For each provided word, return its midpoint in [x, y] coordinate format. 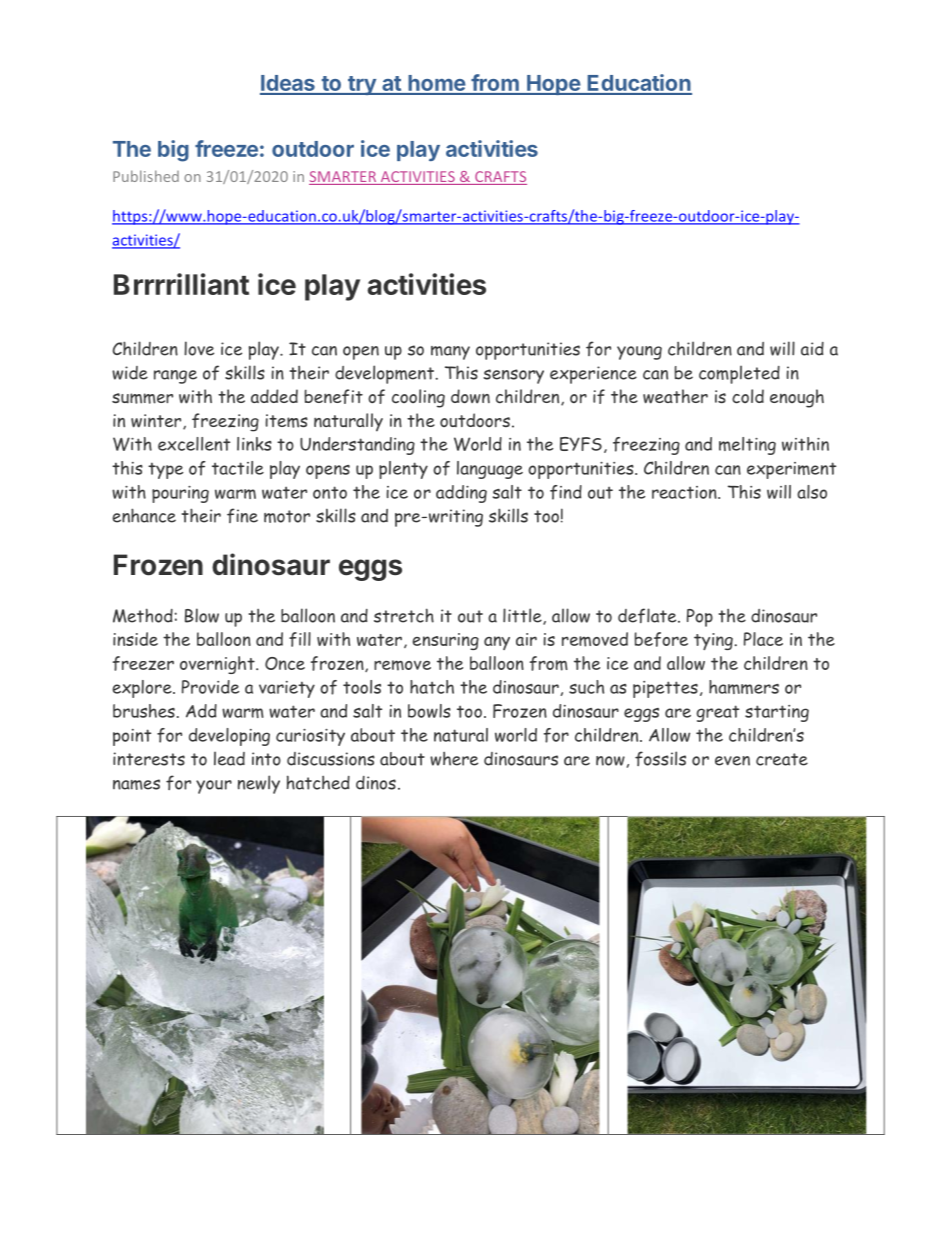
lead [229, 758]
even [732, 761]
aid [812, 349]
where [454, 759]
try [362, 85]
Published [146, 176]
